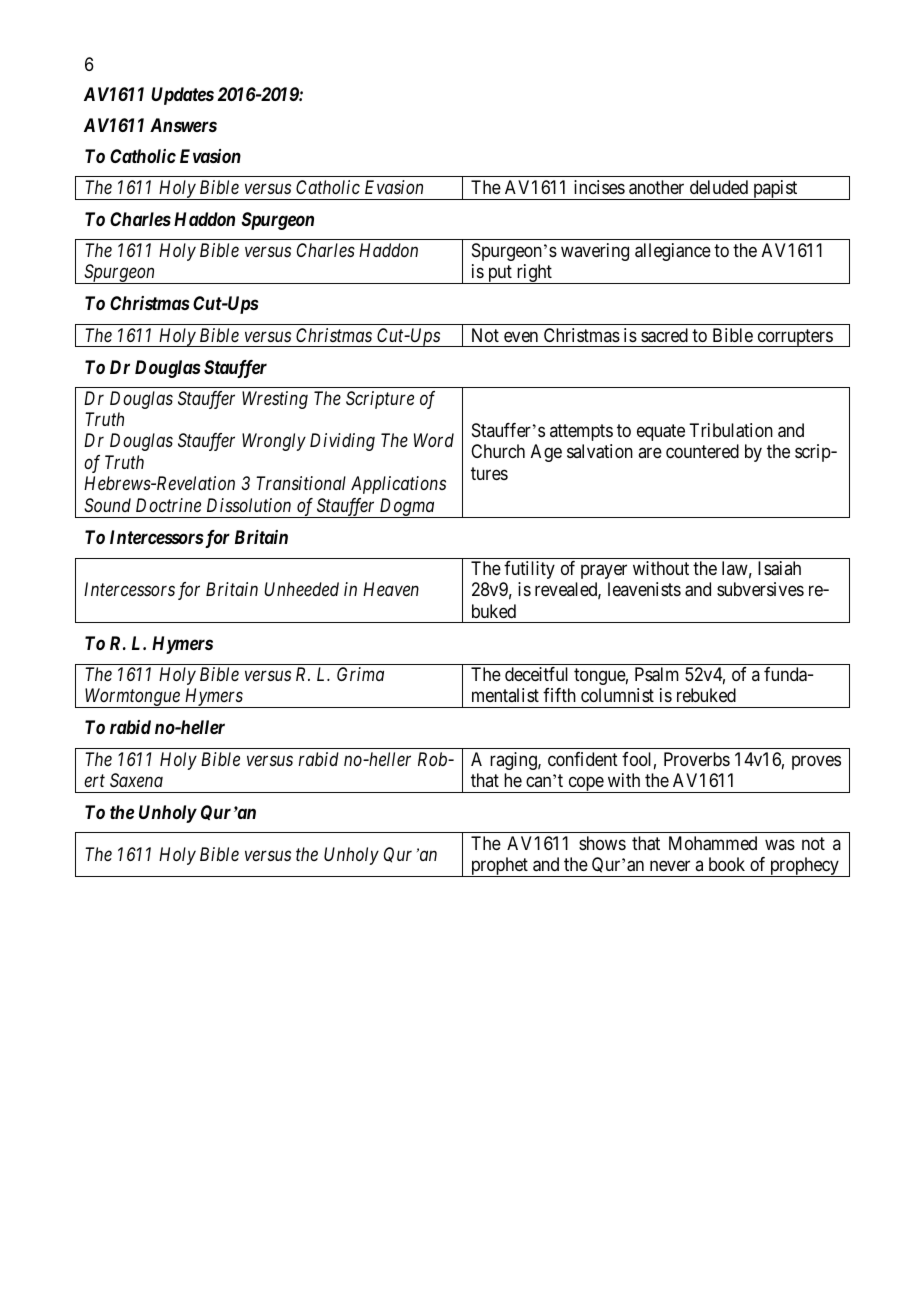  I want to click on Isaiah, so click(779, 568).
